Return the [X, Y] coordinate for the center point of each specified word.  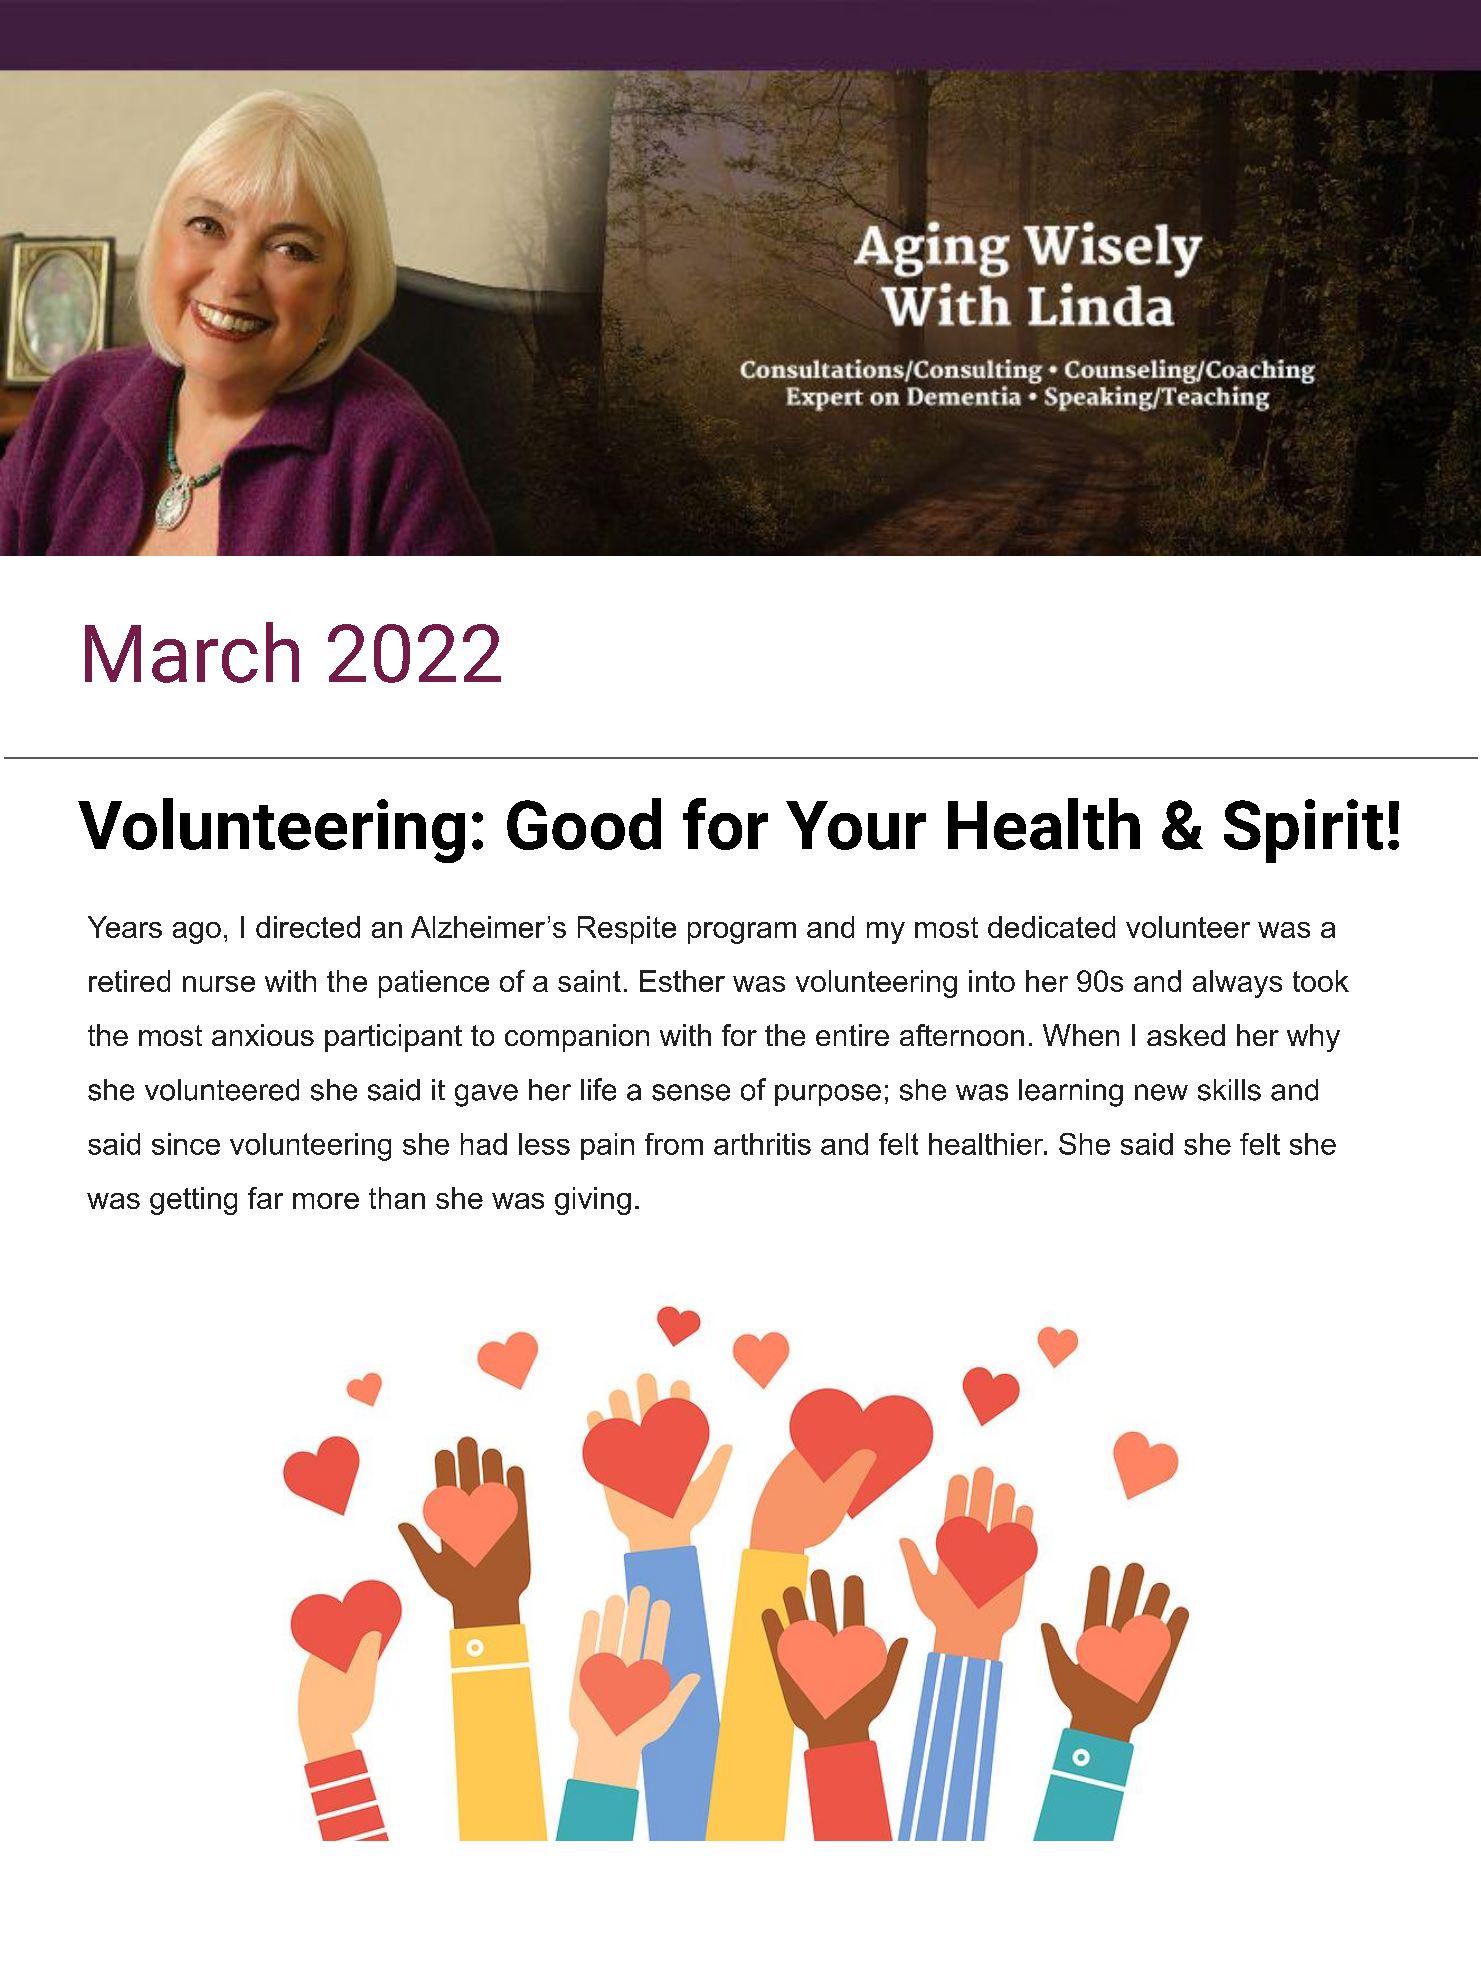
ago [197, 933]
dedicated [1051, 927]
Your [856, 825]
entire [852, 1035]
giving [593, 1201]
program [742, 933]
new [1161, 1092]
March [192, 652]
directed [308, 927]
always [1237, 984]
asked [1186, 1035]
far [265, 1198]
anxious [263, 1035]
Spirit [1303, 831]
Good [584, 824]
